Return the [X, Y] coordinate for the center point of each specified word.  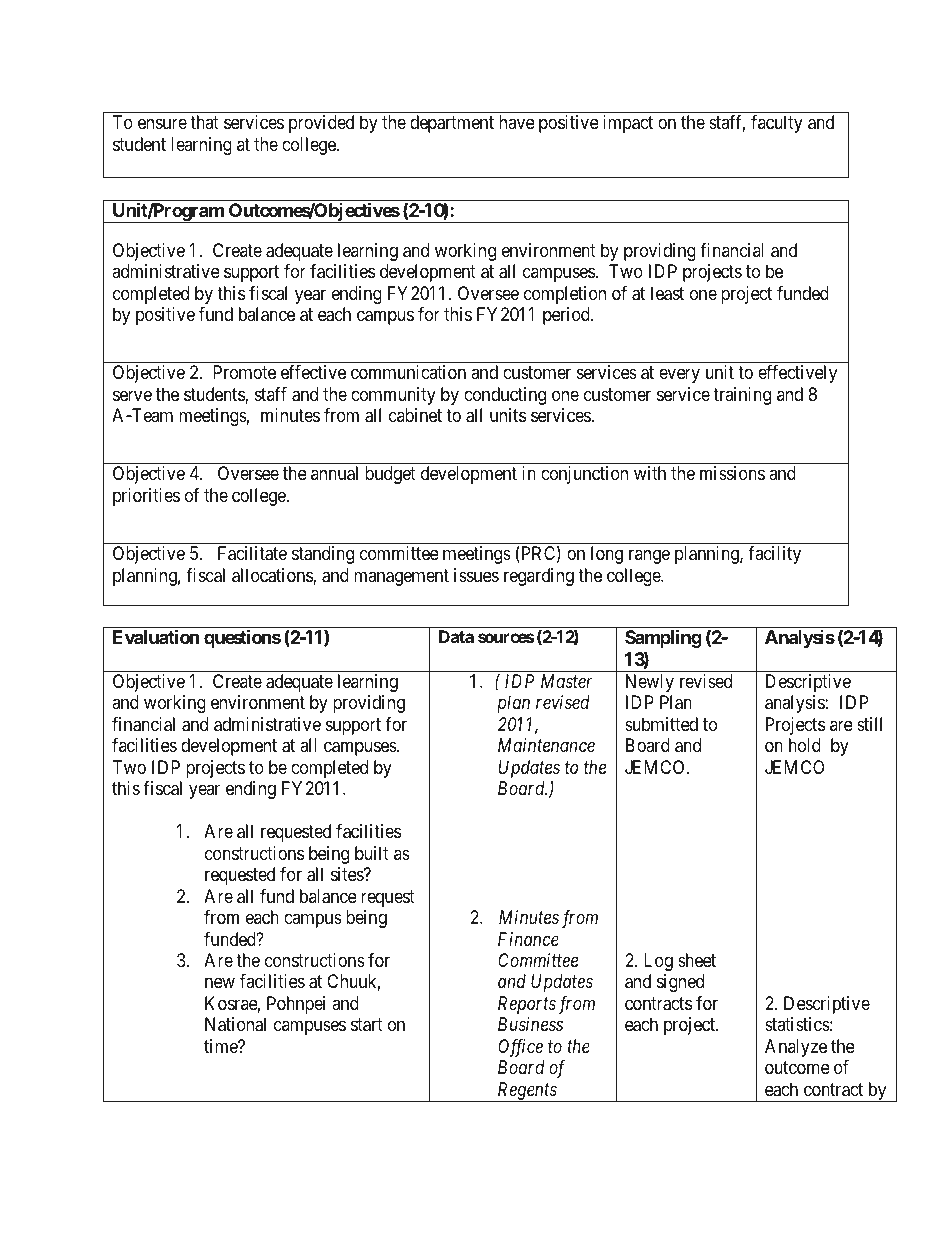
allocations [273, 576]
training [742, 396]
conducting [505, 396]
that [204, 122]
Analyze [796, 1048]
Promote [244, 372]
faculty [777, 124]
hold [805, 745]
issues [476, 575]
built [372, 853]
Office [520, 1048]
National [235, 1024]
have [517, 122]
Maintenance [546, 745]
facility [774, 555]
